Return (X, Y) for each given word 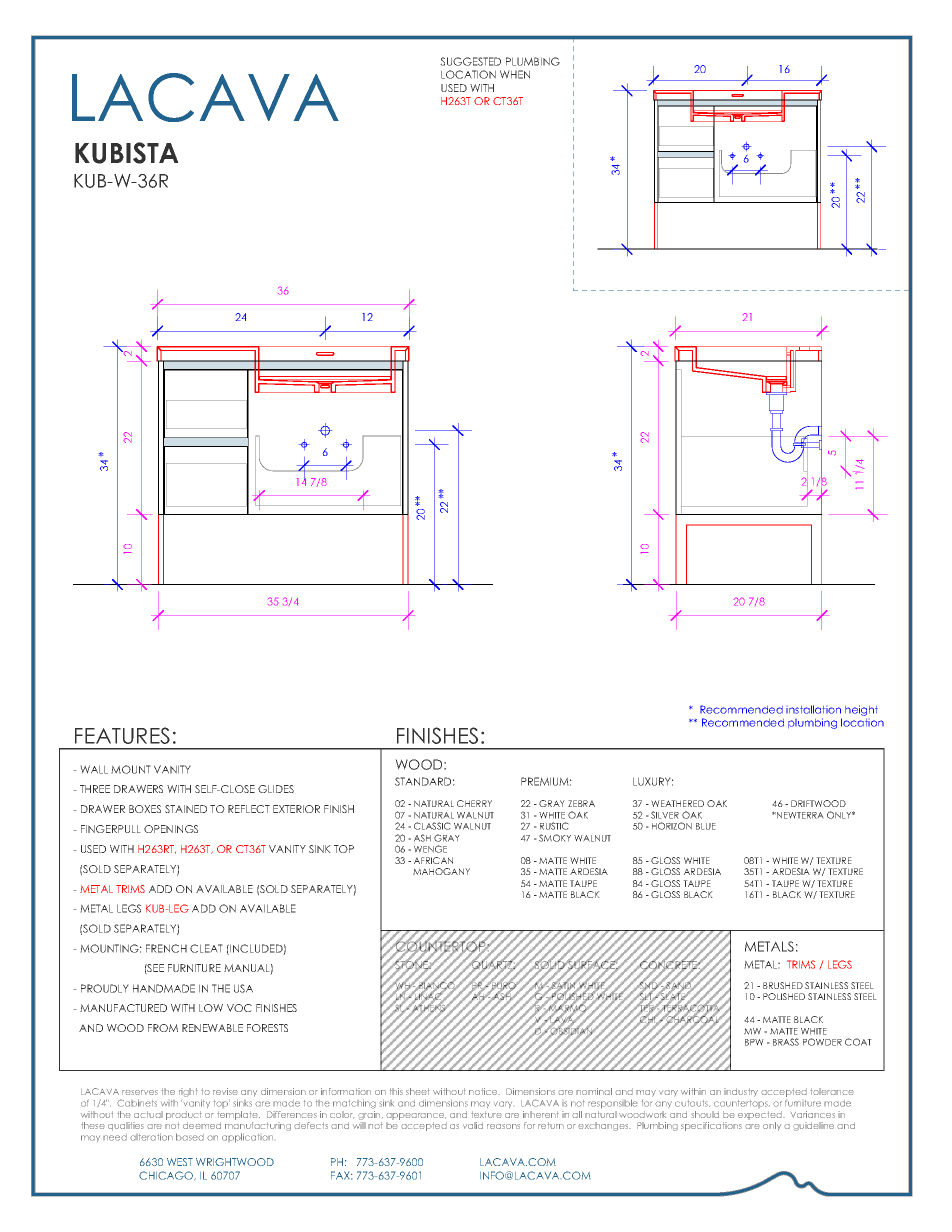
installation (813, 709)
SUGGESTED (470, 61)
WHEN (515, 74)
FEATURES (122, 735)
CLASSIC (432, 826)
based (190, 1137)
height (861, 710)
